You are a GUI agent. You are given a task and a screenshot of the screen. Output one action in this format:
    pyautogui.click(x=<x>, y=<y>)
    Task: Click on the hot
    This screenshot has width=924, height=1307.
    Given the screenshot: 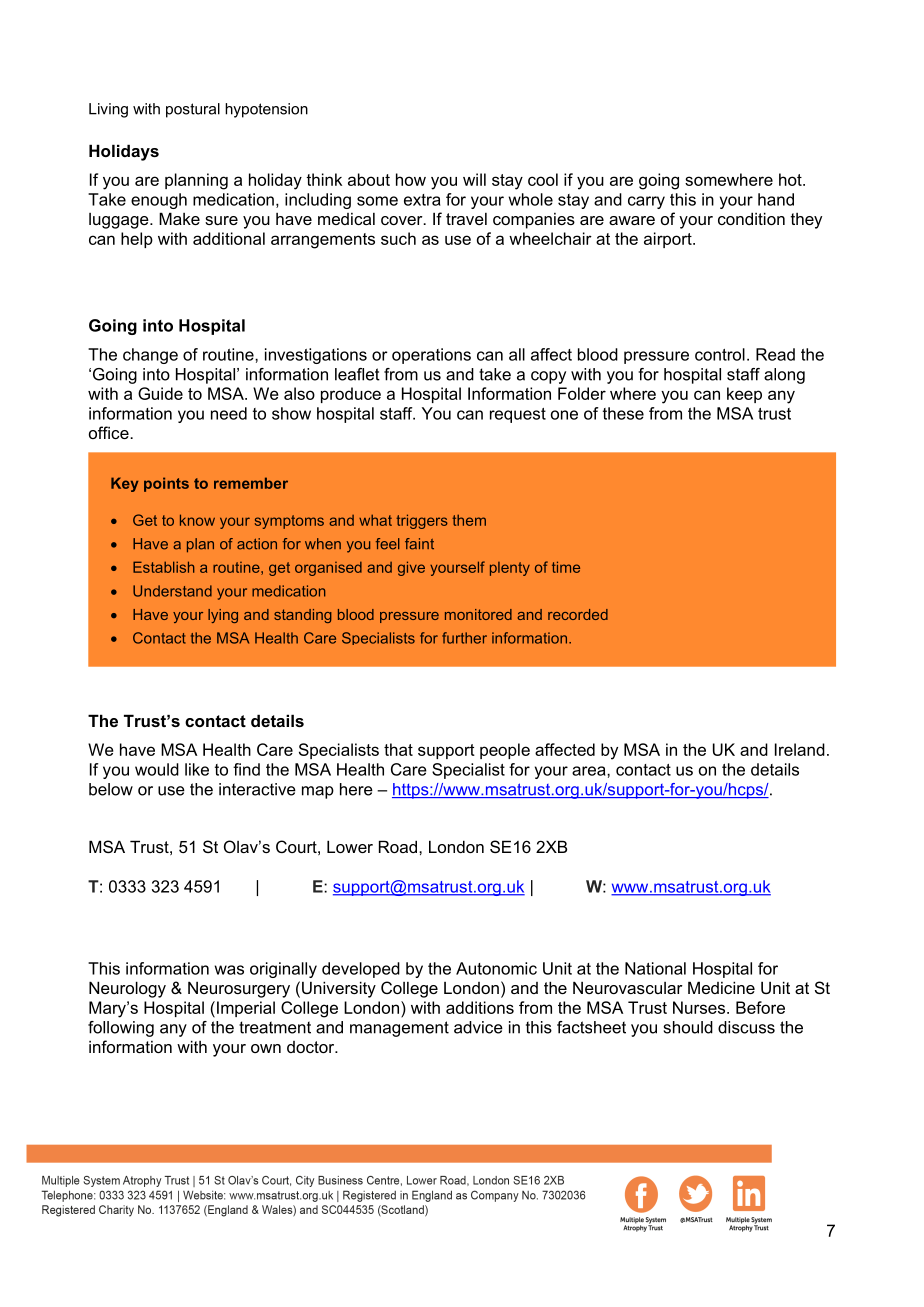 What is the action you would take?
    pyautogui.click(x=791, y=179)
